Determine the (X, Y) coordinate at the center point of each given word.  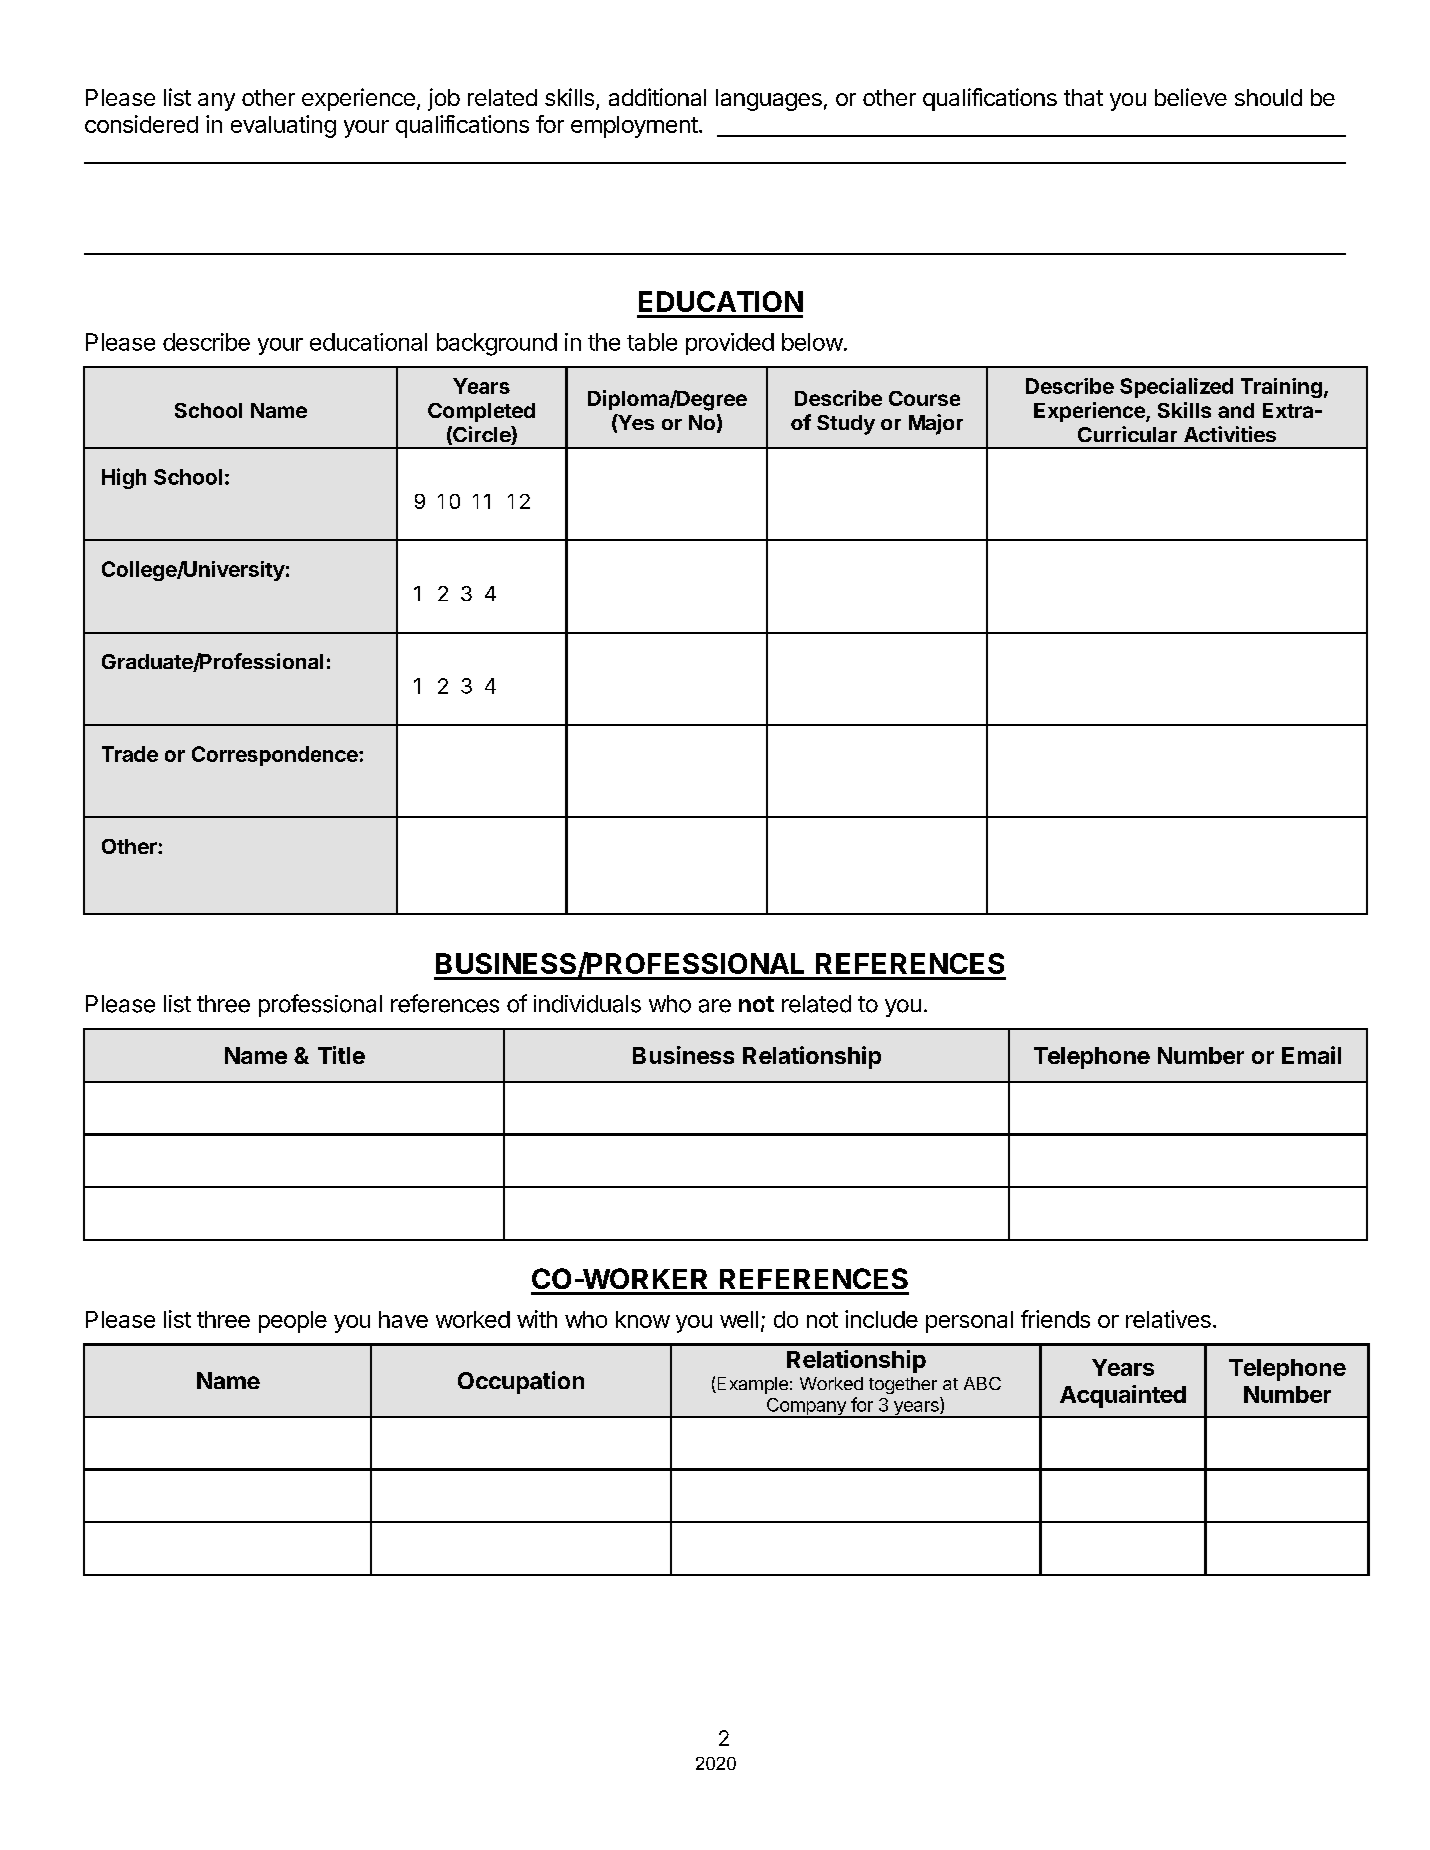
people (293, 1322)
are (715, 1006)
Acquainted (1123, 1396)
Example (751, 1385)
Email (1311, 1055)
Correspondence (276, 756)
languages (769, 100)
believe (1191, 97)
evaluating (283, 126)
